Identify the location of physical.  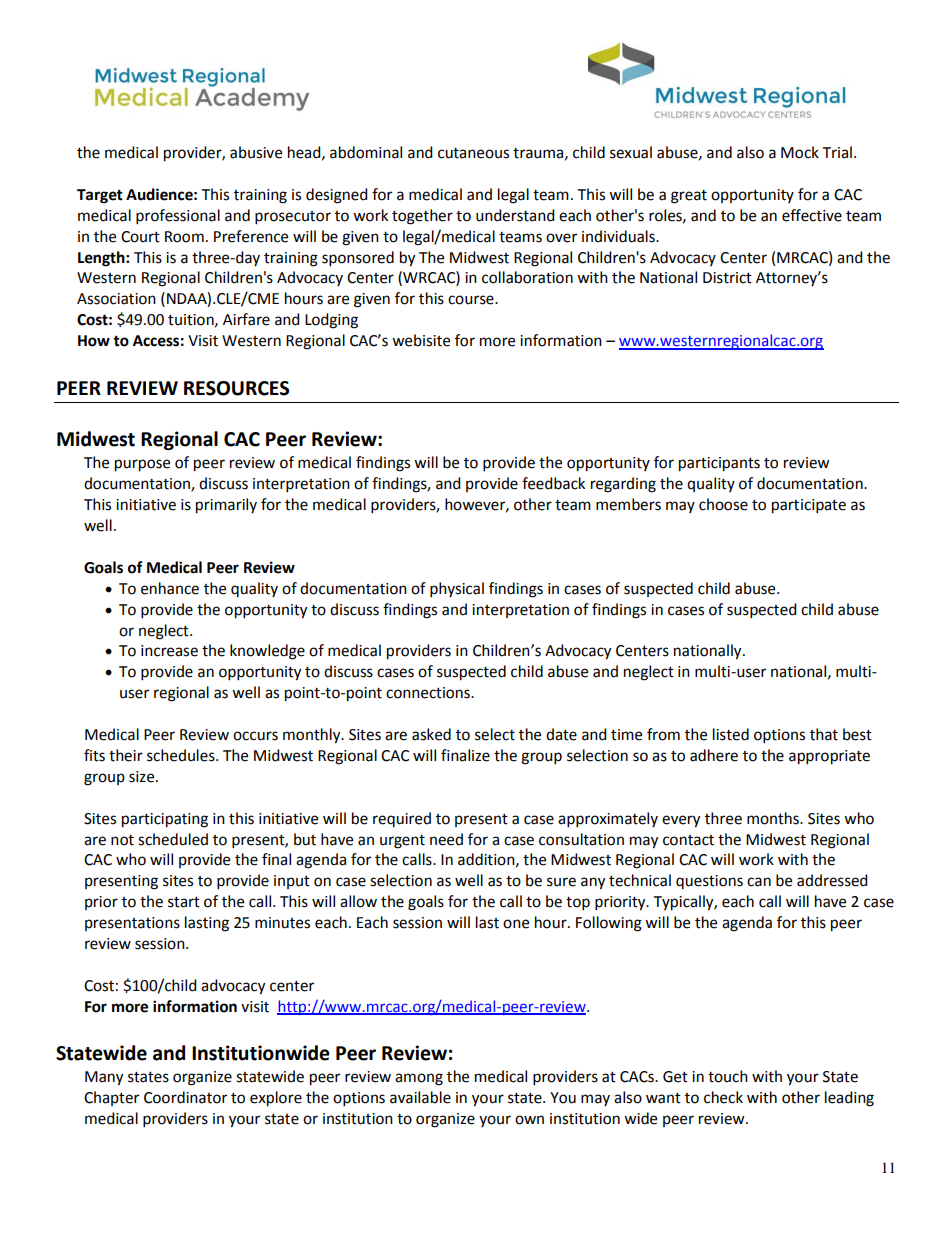
(457, 590).
